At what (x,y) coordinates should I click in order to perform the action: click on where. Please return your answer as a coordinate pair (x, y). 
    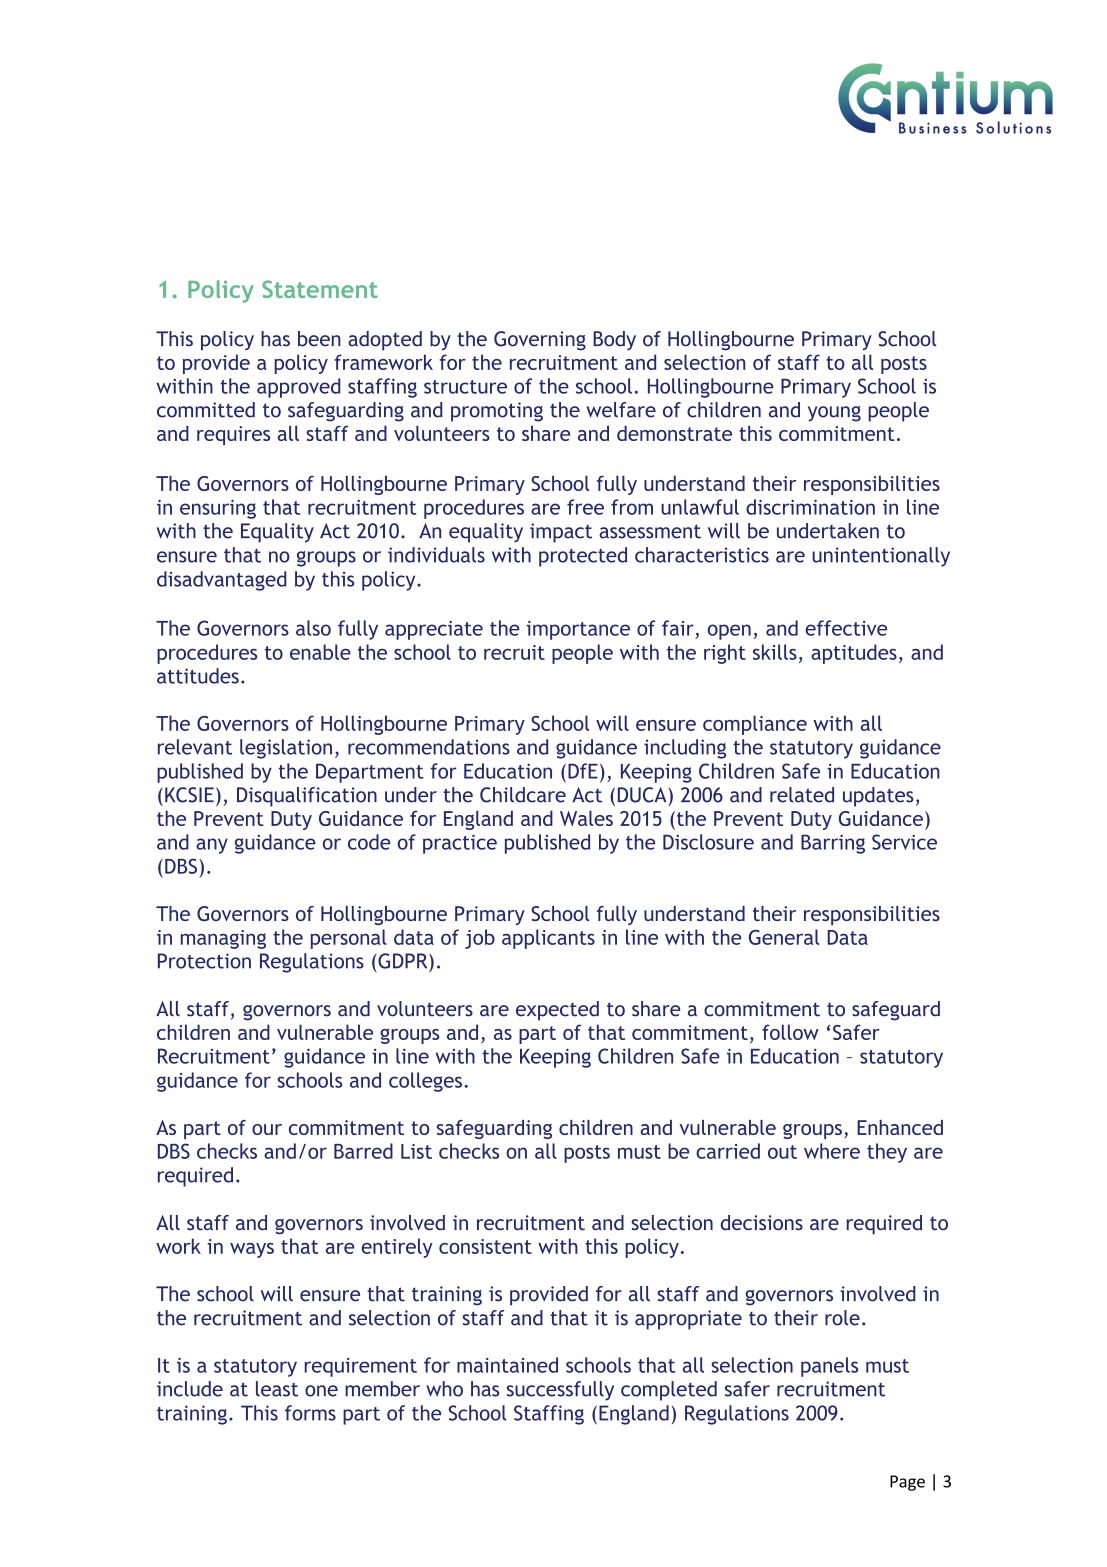
    Looking at the image, I should click on (832, 1151).
